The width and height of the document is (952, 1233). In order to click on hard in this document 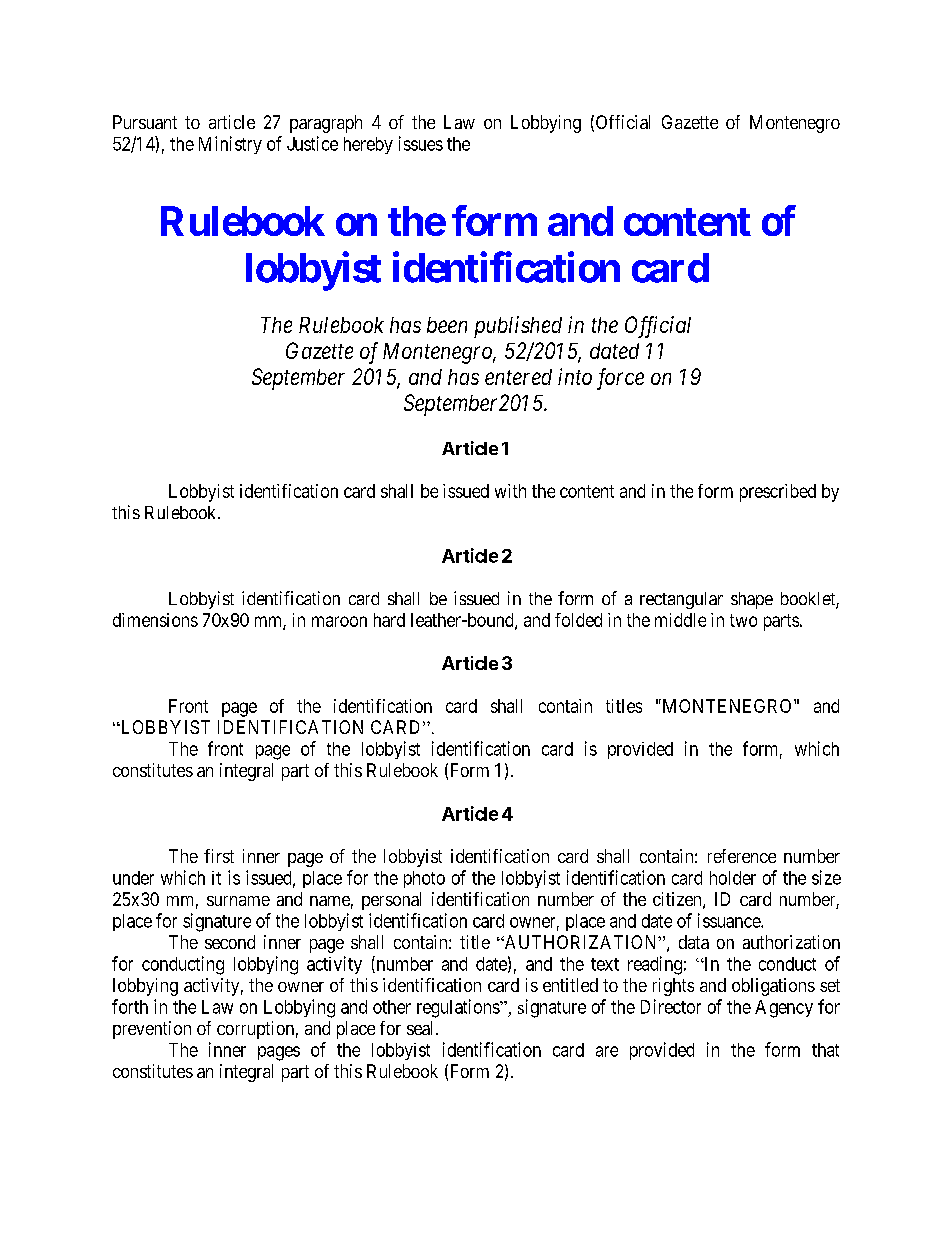, I will do `click(389, 620)`.
